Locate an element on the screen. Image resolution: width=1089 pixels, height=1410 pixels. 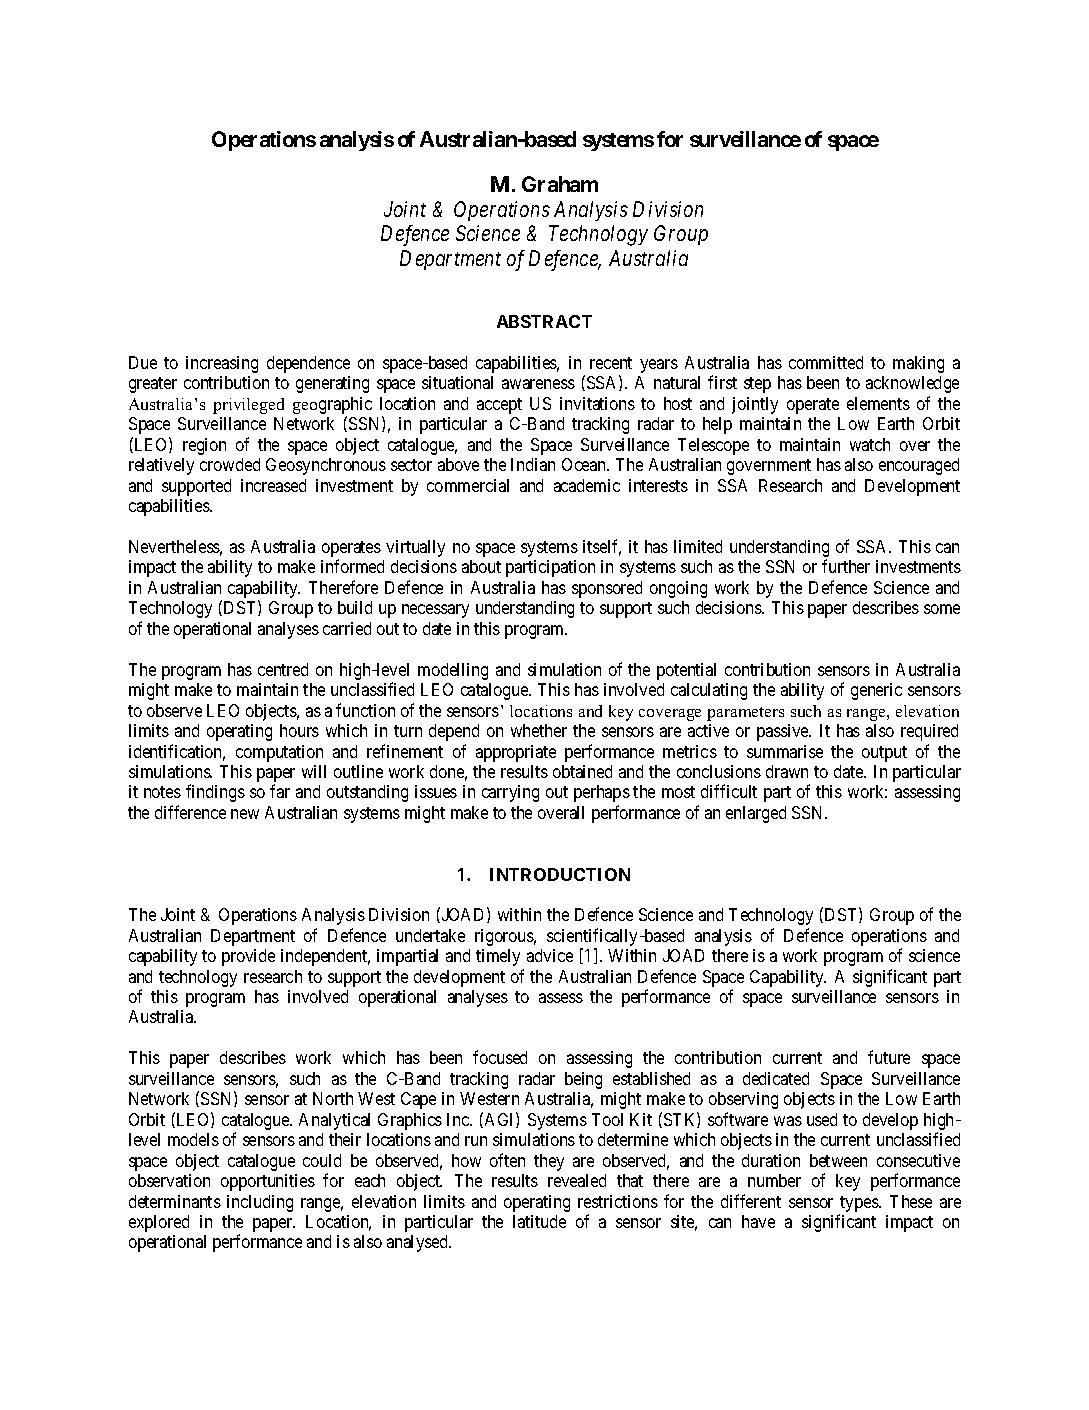
provide is located at coordinates (248, 957).
